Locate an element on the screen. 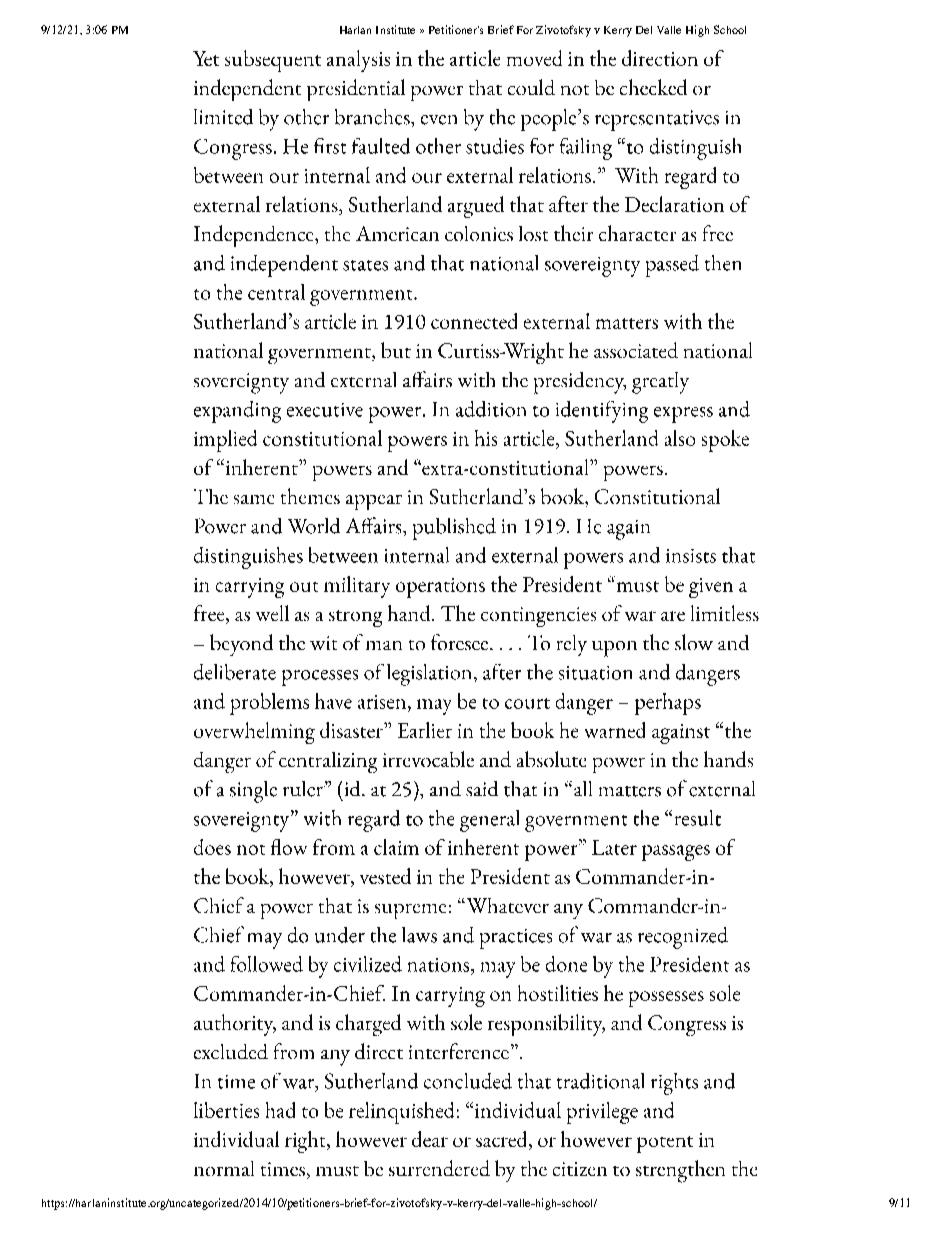  his is located at coordinates (486, 438).
